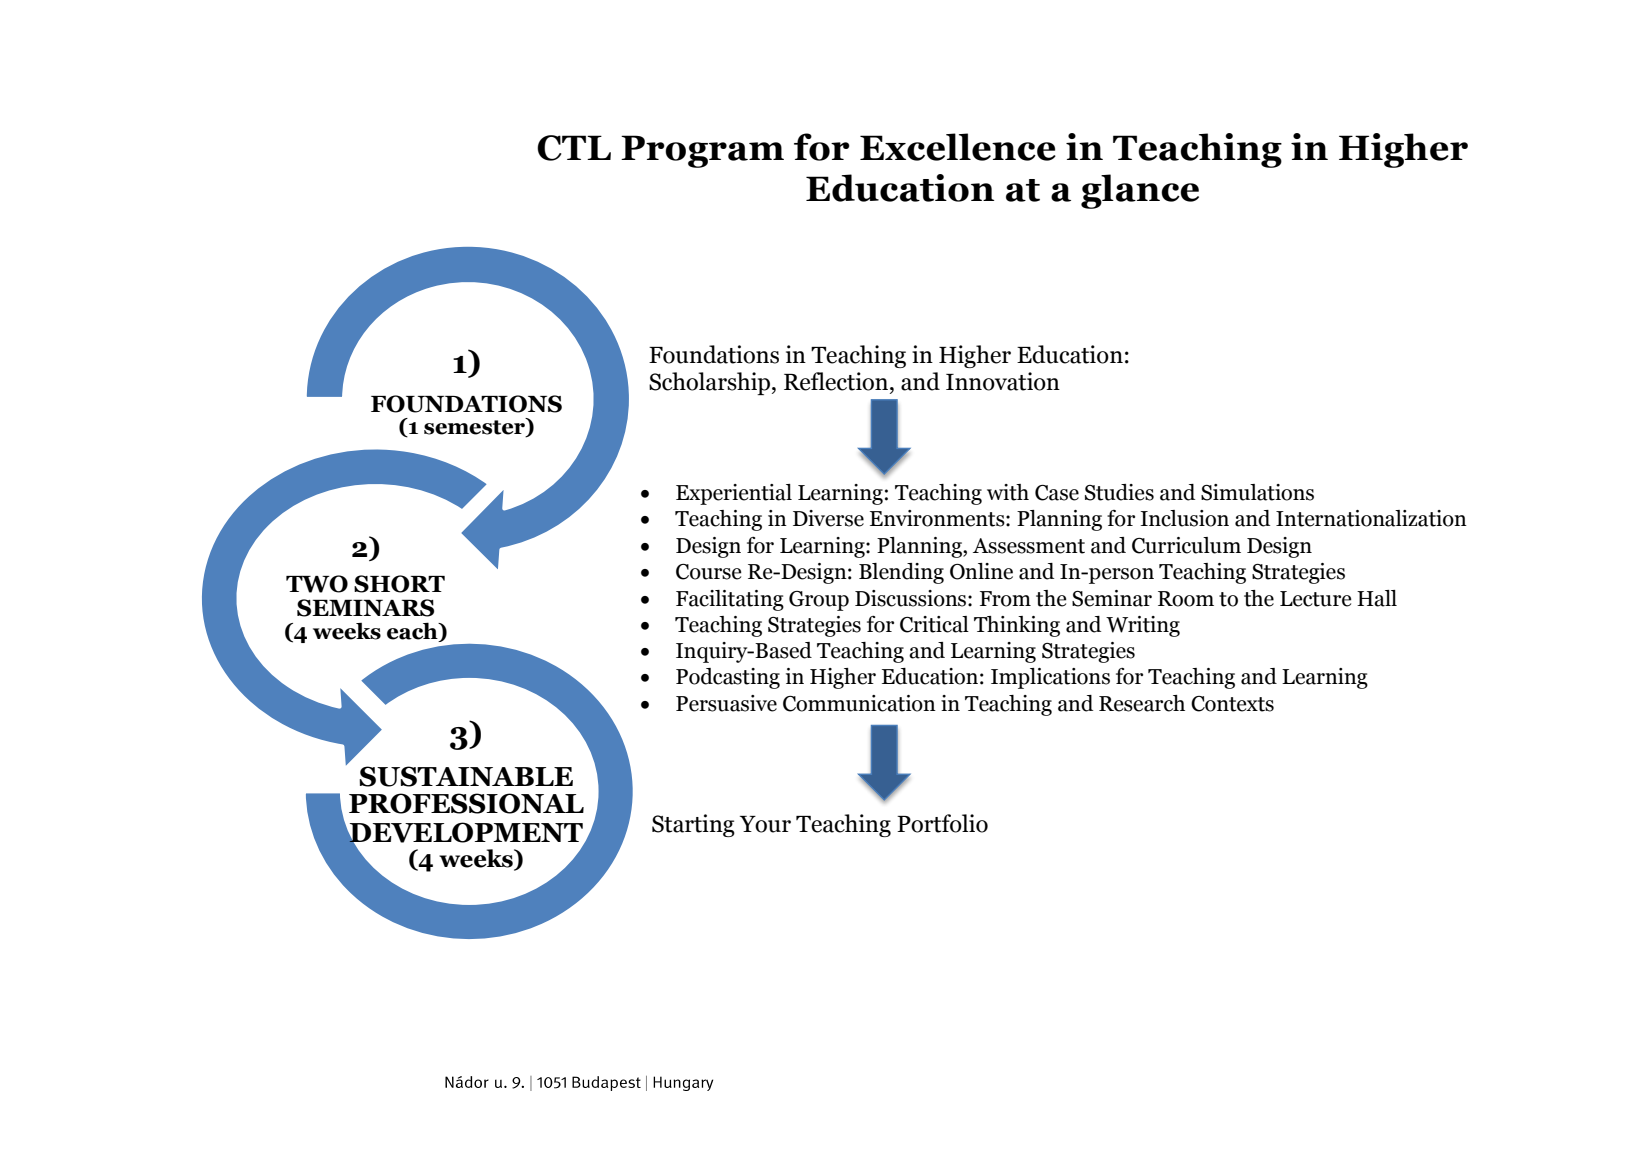 The image size is (1648, 1164). Describe the element at coordinates (466, 803) in the image. I see `PROFESSIONAL` at that location.
